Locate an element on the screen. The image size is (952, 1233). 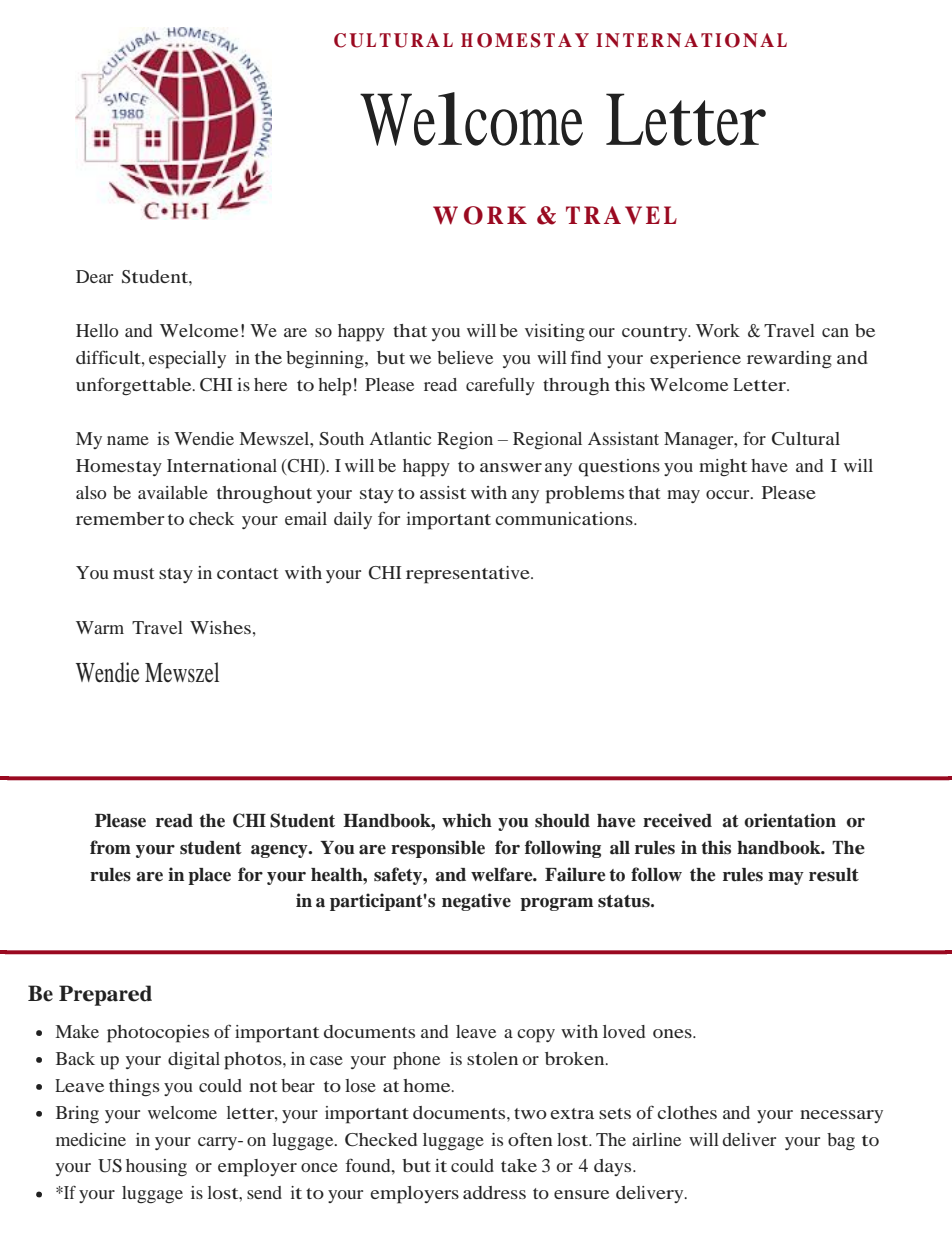
result is located at coordinates (834, 875).
